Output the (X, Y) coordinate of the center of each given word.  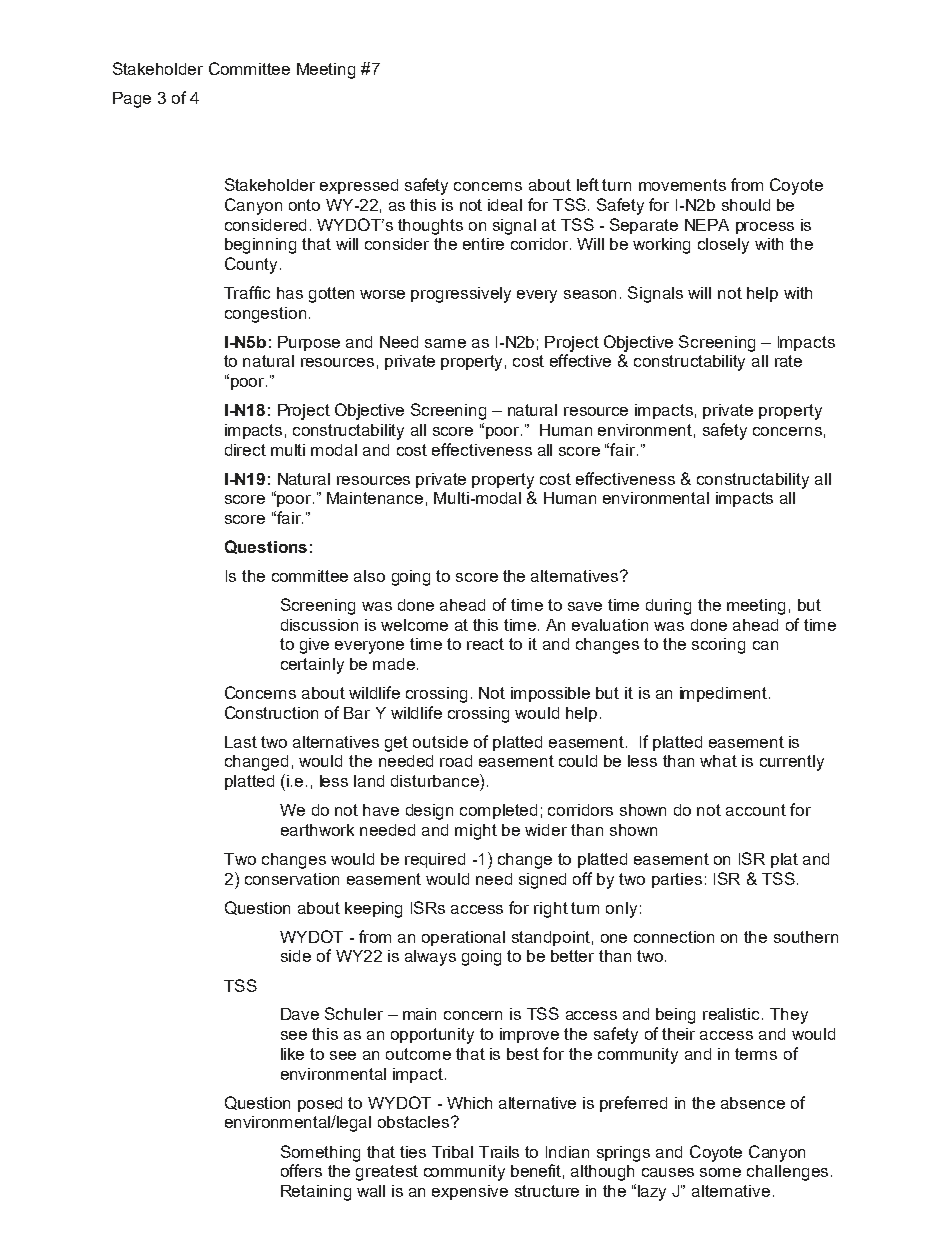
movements (682, 185)
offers (301, 1170)
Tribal (452, 1152)
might (476, 832)
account (756, 810)
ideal (505, 205)
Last (241, 742)
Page (132, 100)
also (369, 576)
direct (245, 450)
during (668, 607)
